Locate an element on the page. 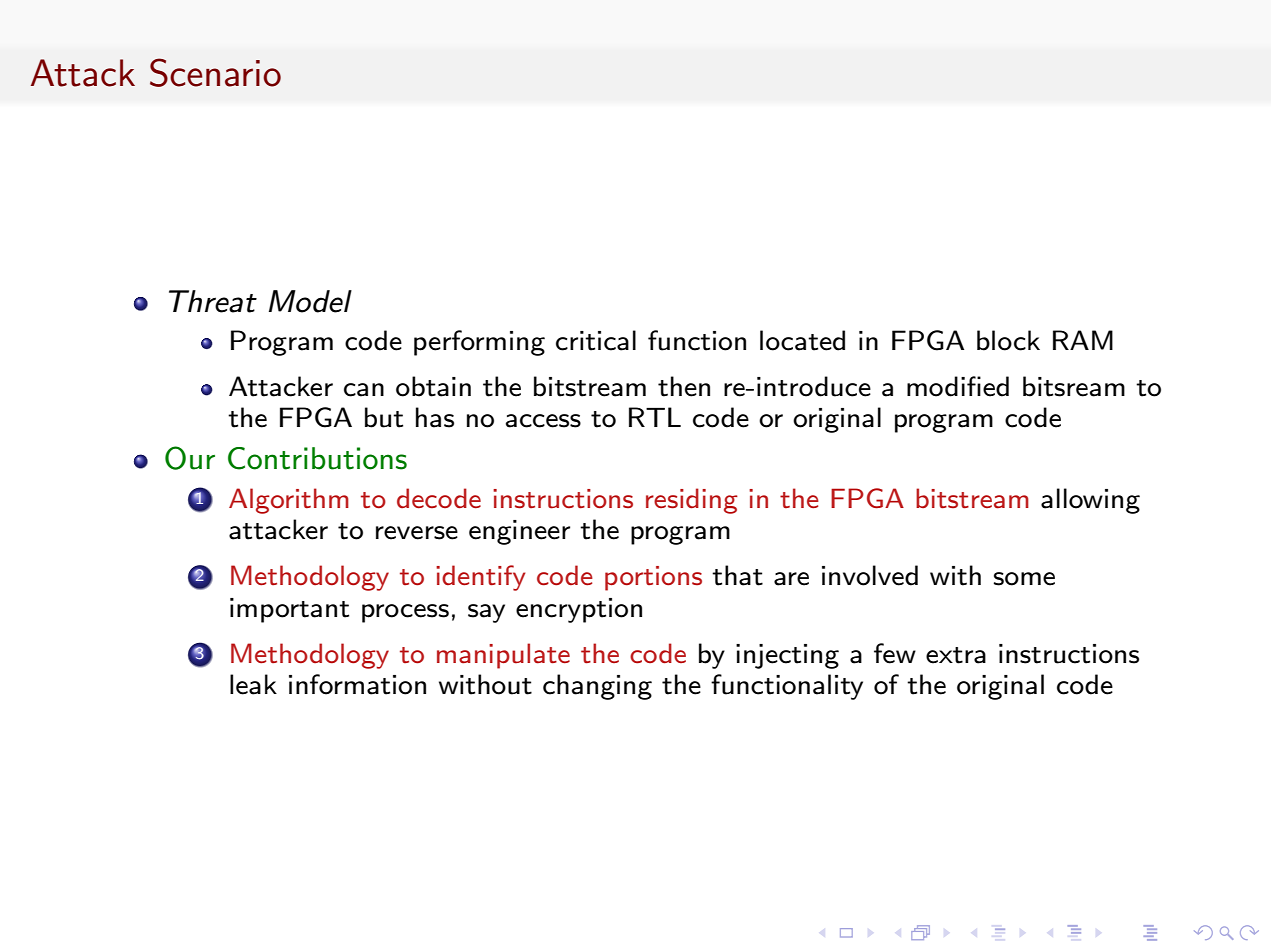 This page has width=1271, height=952. Scenario is located at coordinates (215, 72).
